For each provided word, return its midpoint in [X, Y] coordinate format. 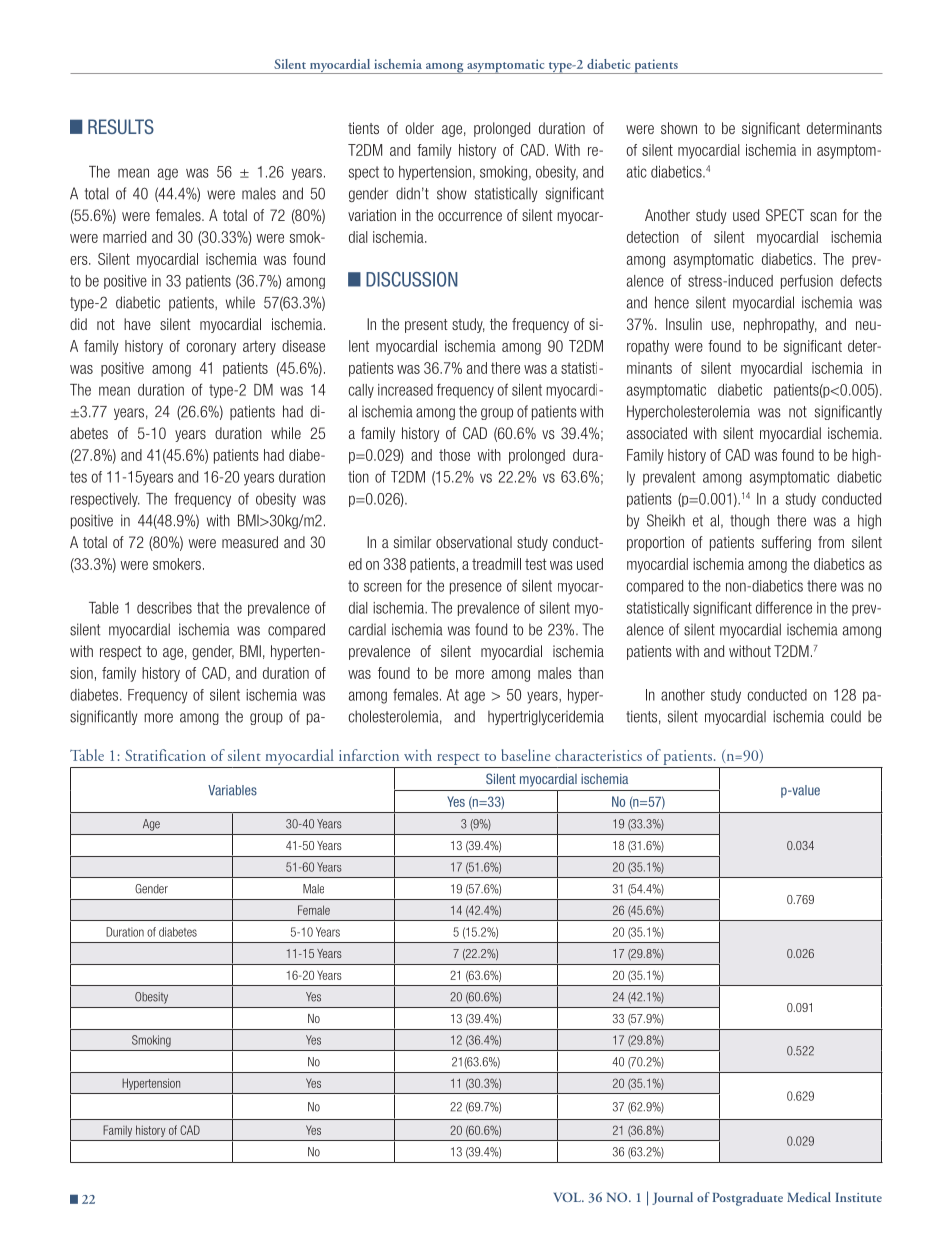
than [590, 673]
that [208, 608]
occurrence [470, 216]
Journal [672, 1198]
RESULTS [121, 126]
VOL [568, 1197]
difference [784, 607]
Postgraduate [748, 1199]
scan [823, 216]
